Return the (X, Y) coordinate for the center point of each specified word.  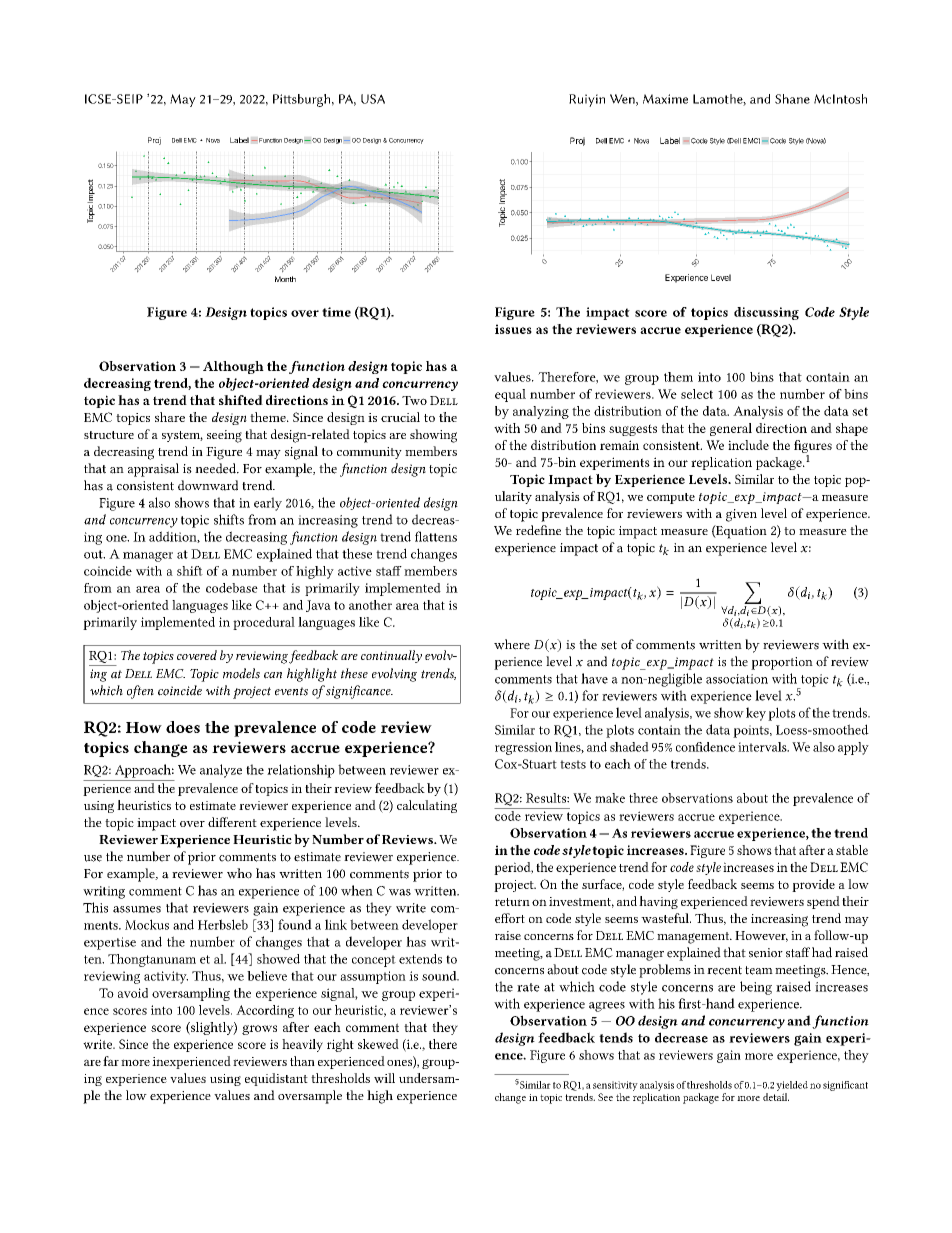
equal (510, 395)
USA (373, 99)
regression (523, 748)
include (748, 445)
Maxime (665, 99)
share (170, 417)
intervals (763, 747)
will (384, 1078)
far (111, 1061)
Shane (792, 99)
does (183, 727)
